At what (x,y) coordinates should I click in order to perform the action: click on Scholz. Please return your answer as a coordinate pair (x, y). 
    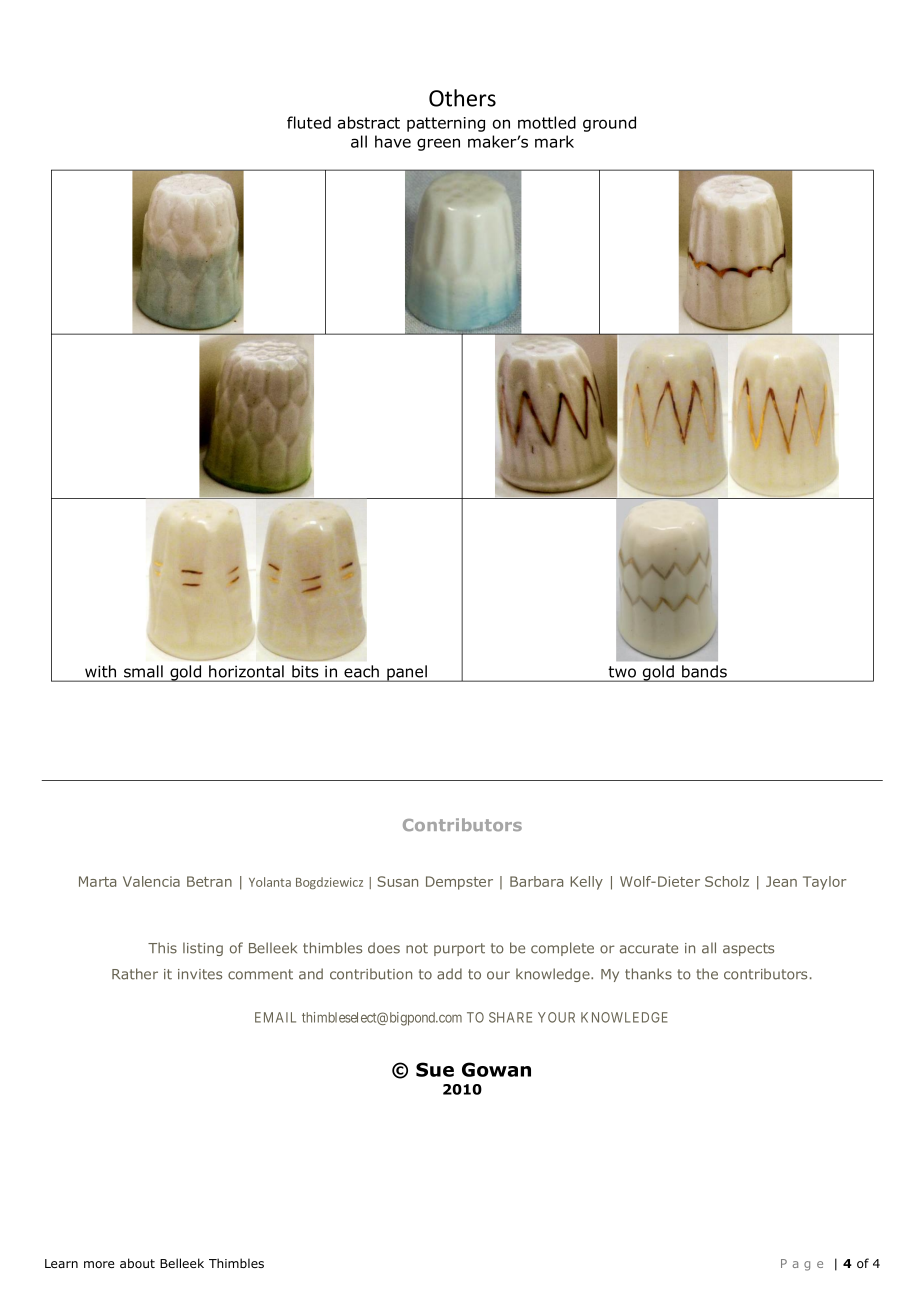
    Looking at the image, I should click on (727, 881).
